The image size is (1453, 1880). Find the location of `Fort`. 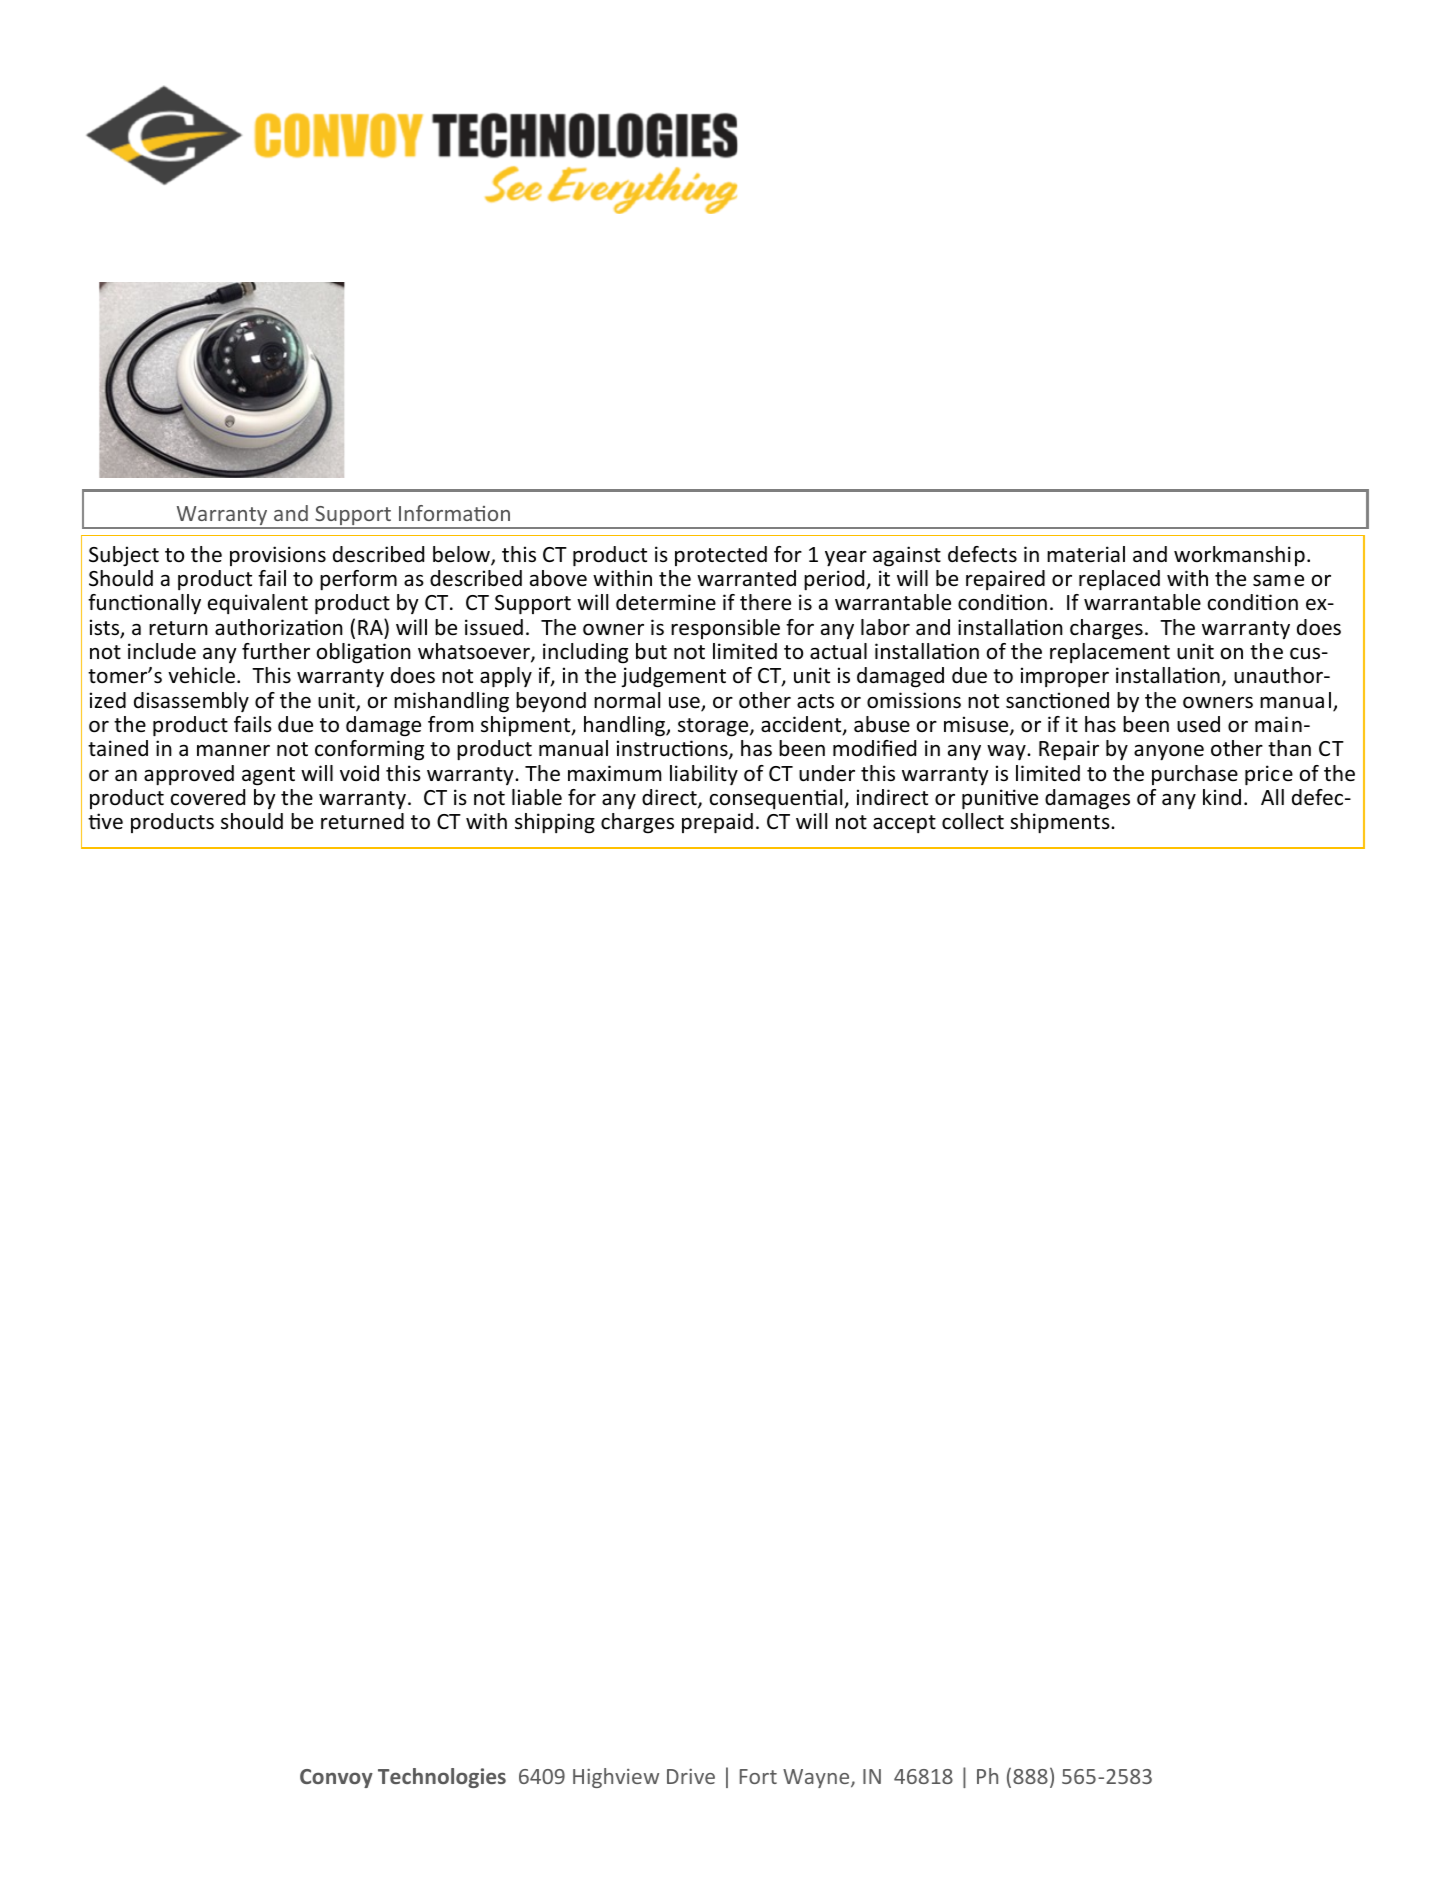

Fort is located at coordinates (758, 1776).
